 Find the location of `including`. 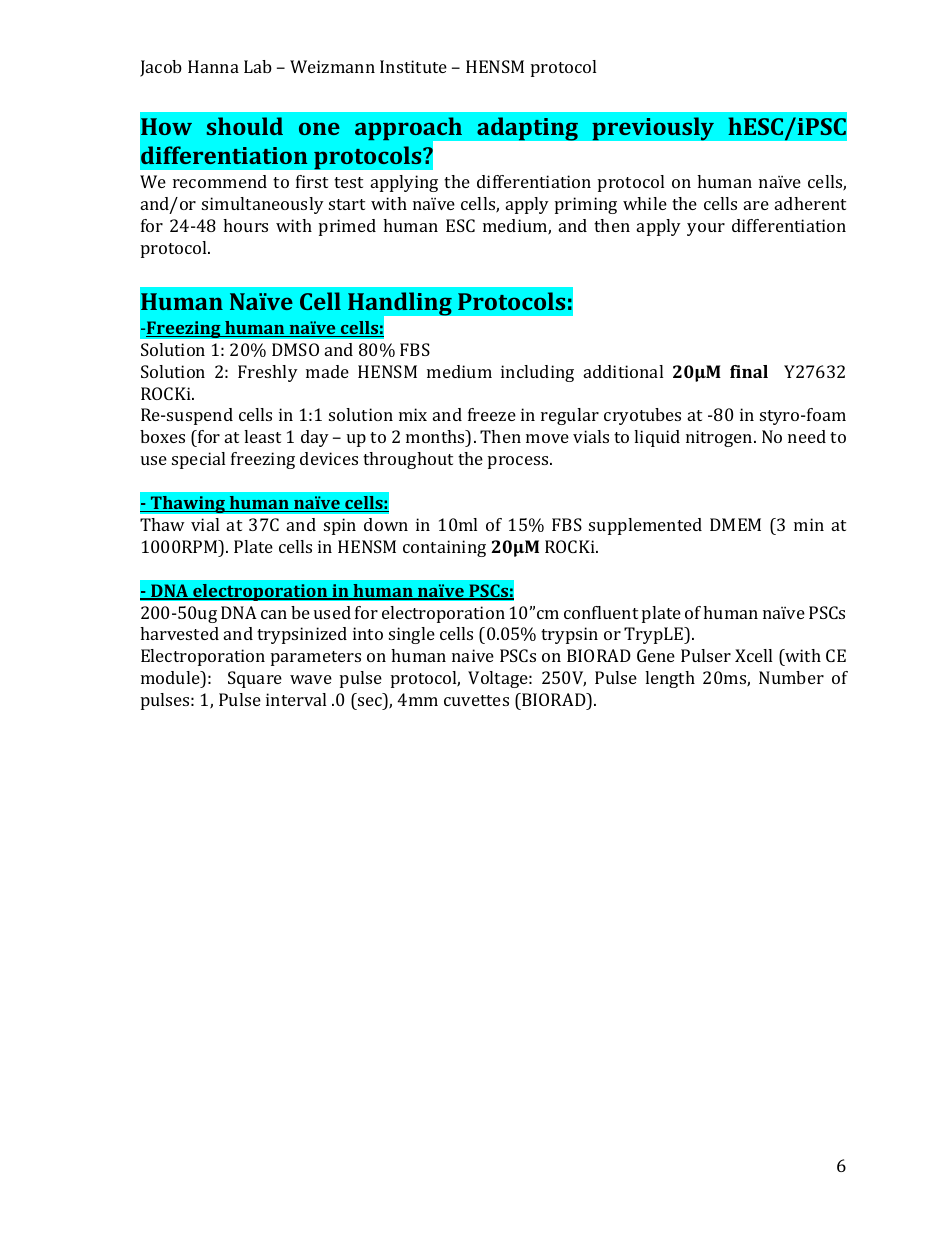

including is located at coordinates (537, 373).
